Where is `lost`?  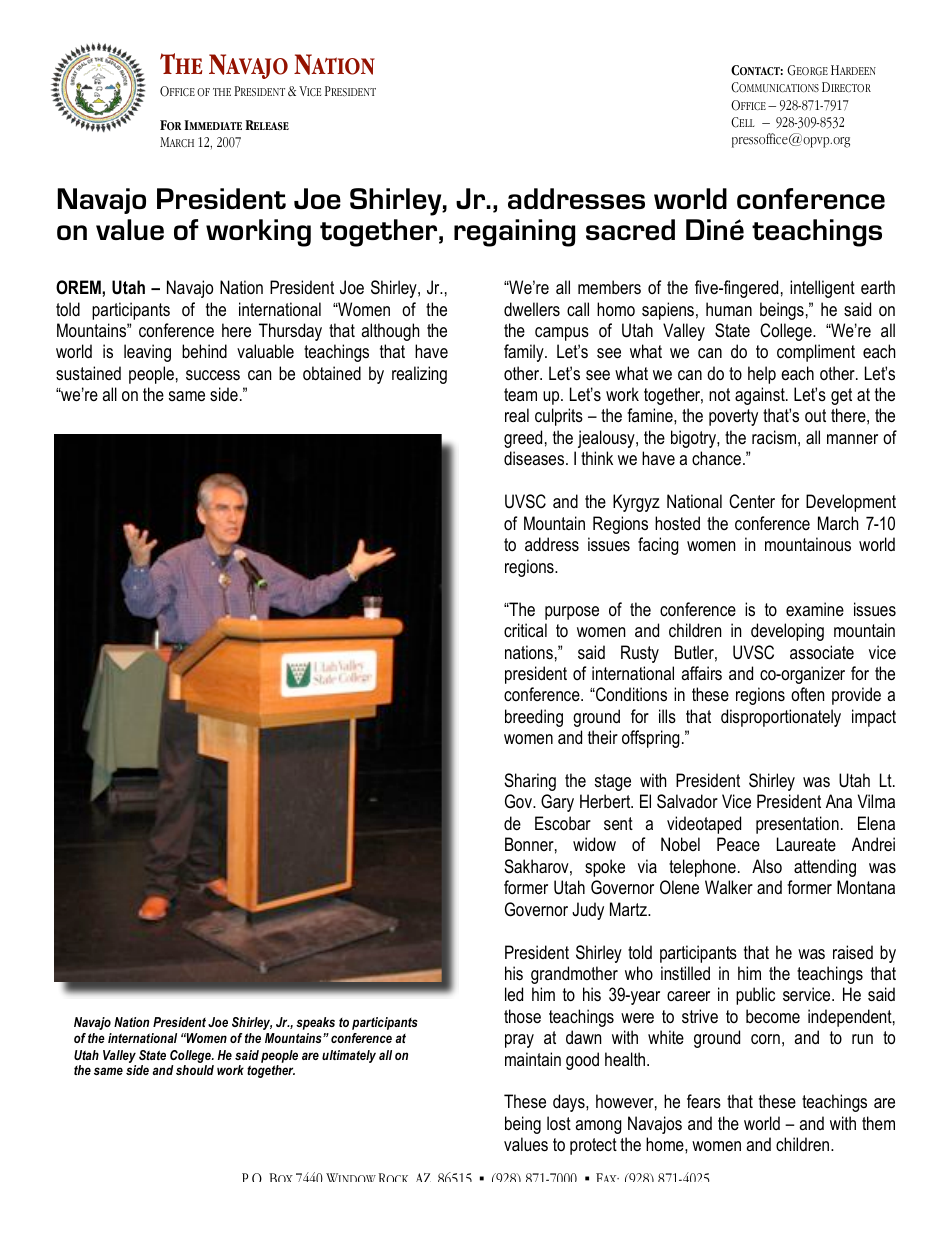 lost is located at coordinates (559, 1123).
